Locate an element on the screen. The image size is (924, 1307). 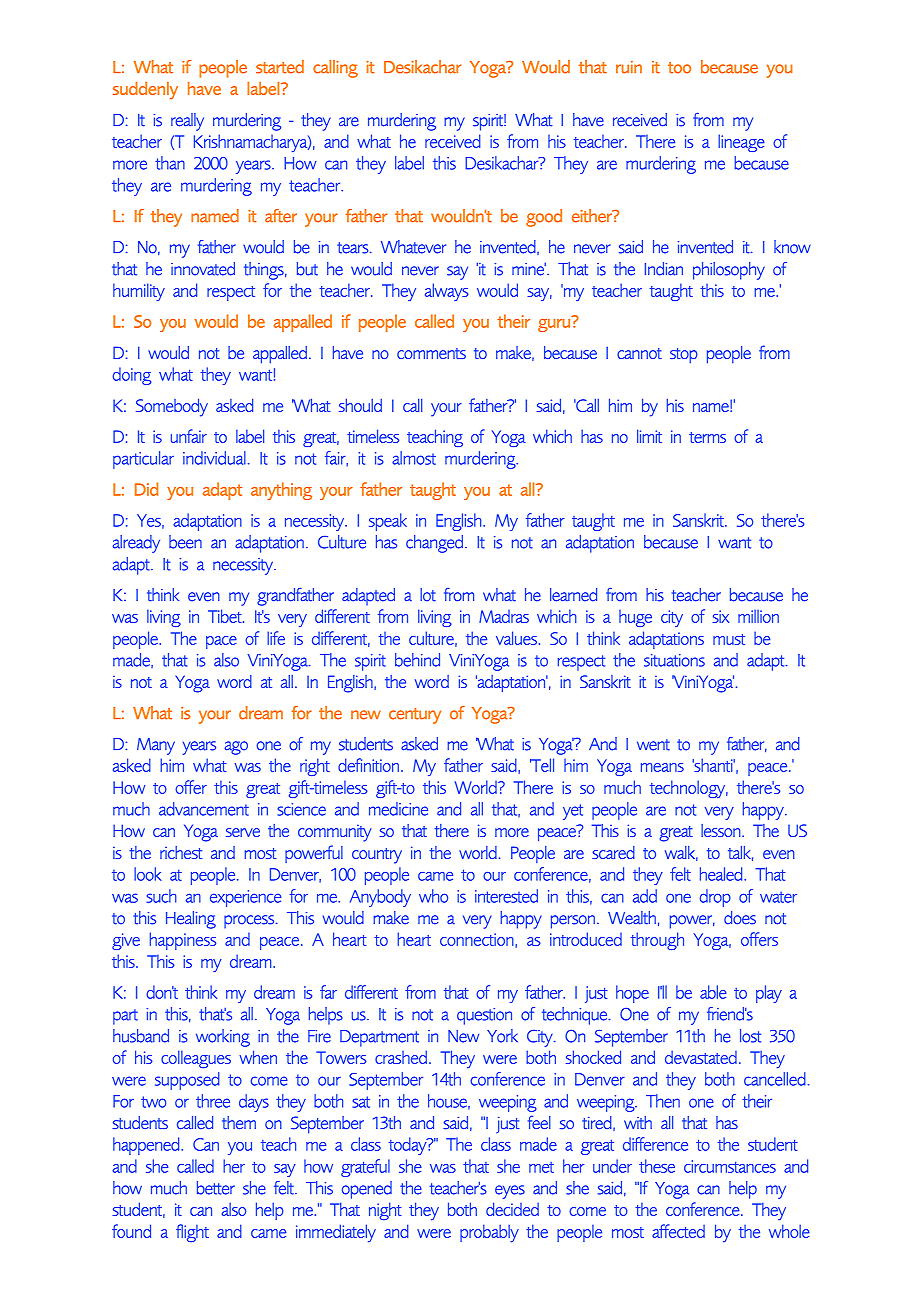
probably is located at coordinates (489, 1233).
